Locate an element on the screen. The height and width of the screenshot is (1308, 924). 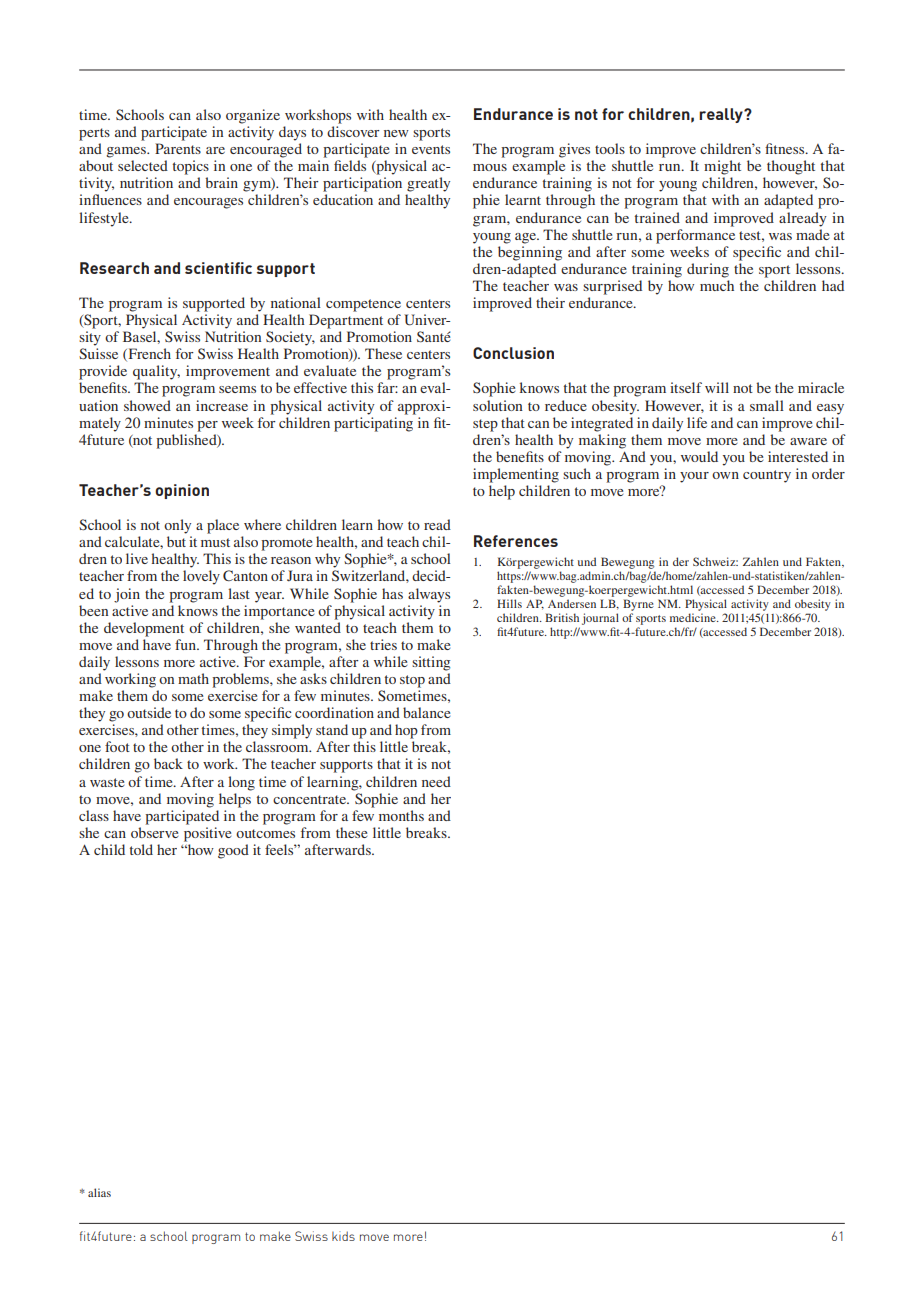
Parents is located at coordinates (178, 148).
